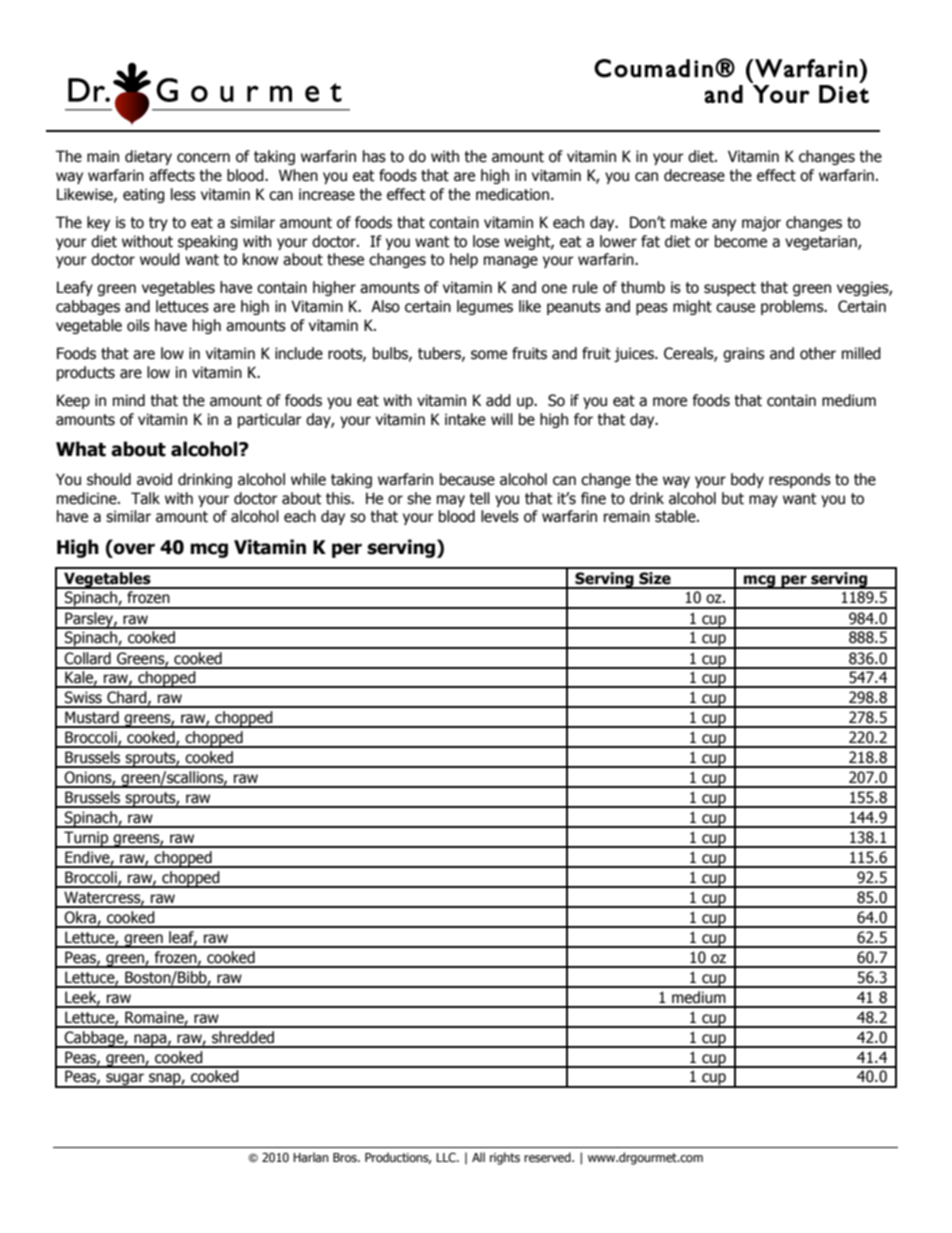 This screenshot has height=1233, width=952. Describe the element at coordinates (134, 549) in the screenshot. I see `over` at that location.
